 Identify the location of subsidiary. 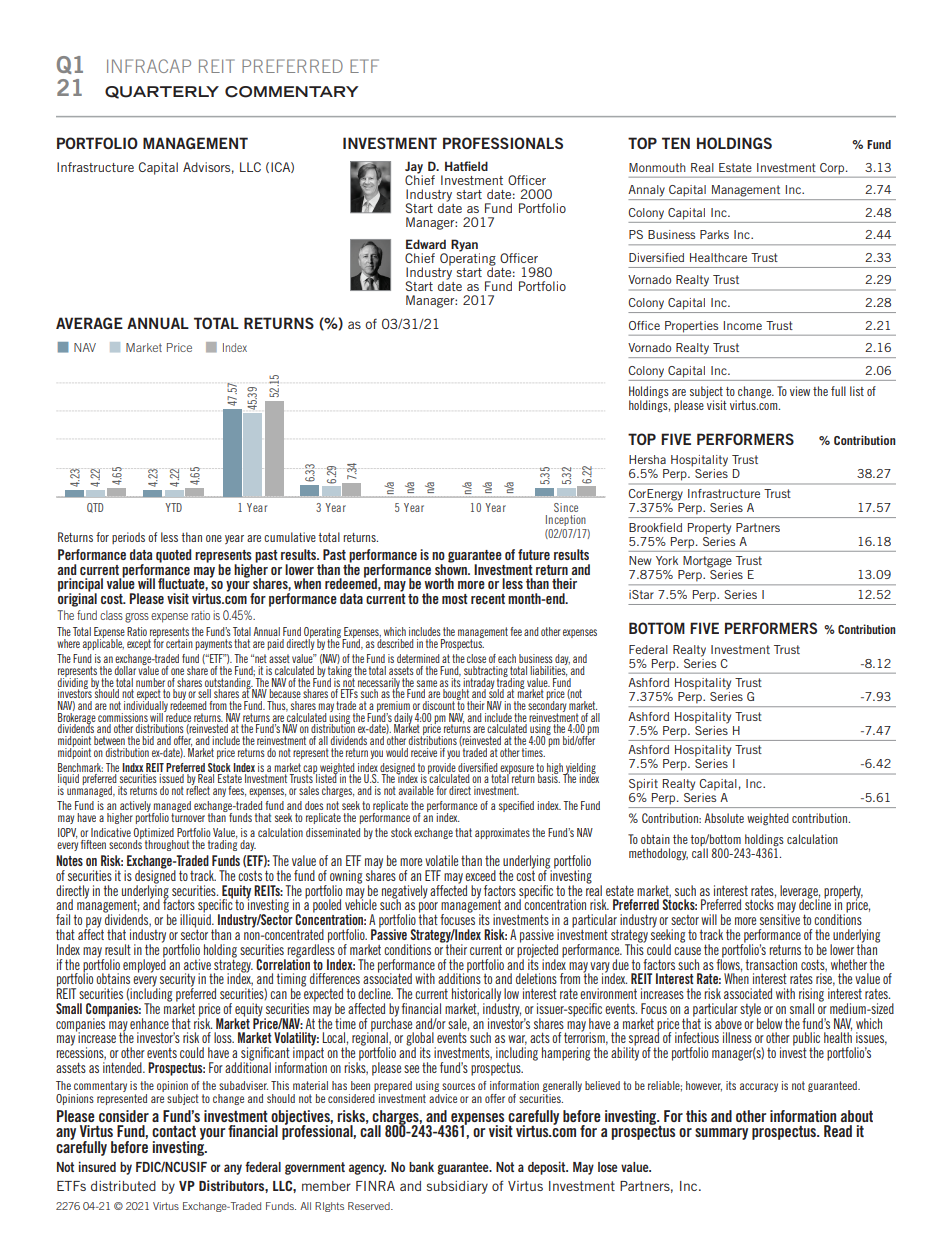
(457, 1187).
